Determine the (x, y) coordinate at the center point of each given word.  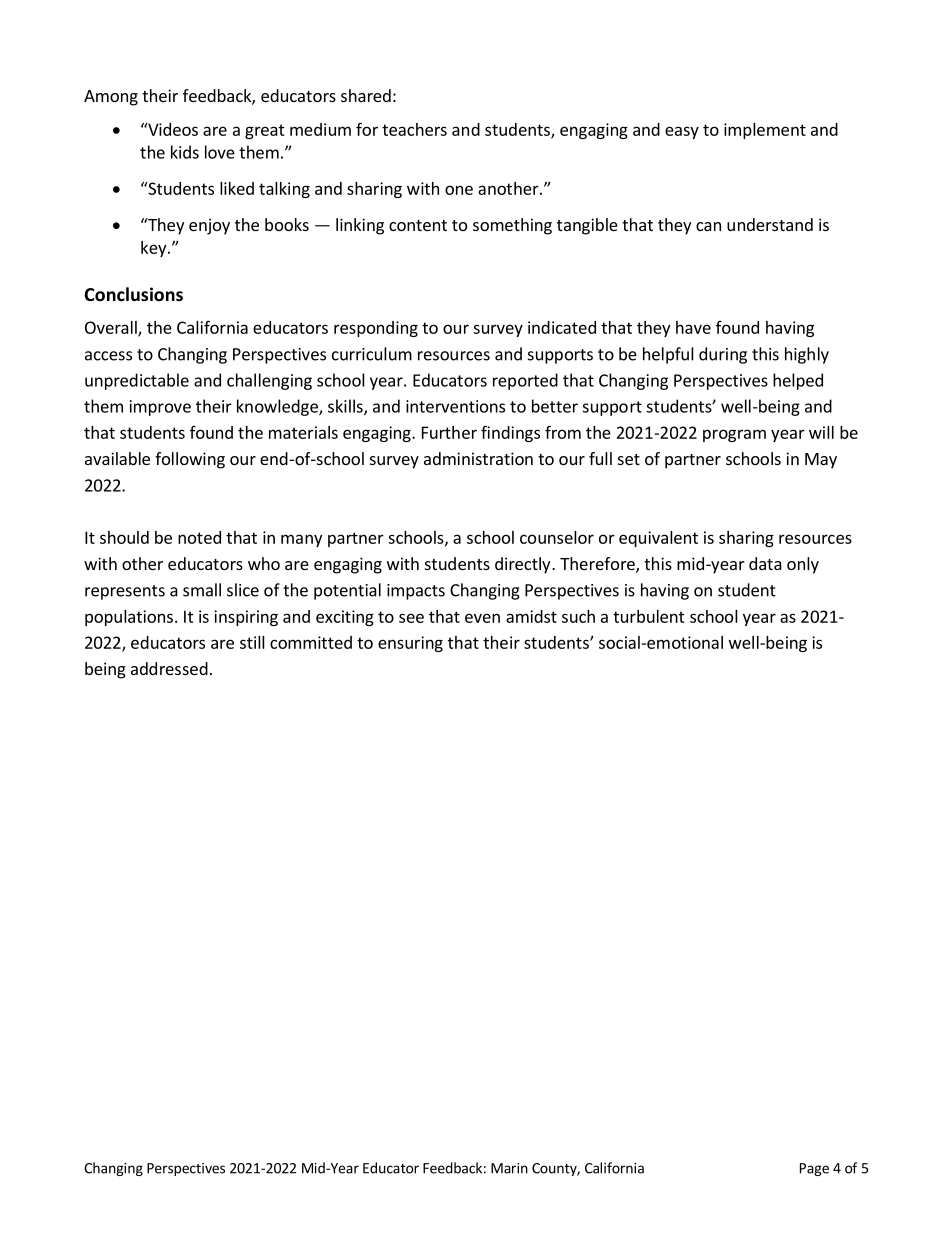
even (482, 618)
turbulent (649, 616)
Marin (509, 1168)
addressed (169, 668)
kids (185, 152)
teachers (414, 129)
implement (765, 131)
